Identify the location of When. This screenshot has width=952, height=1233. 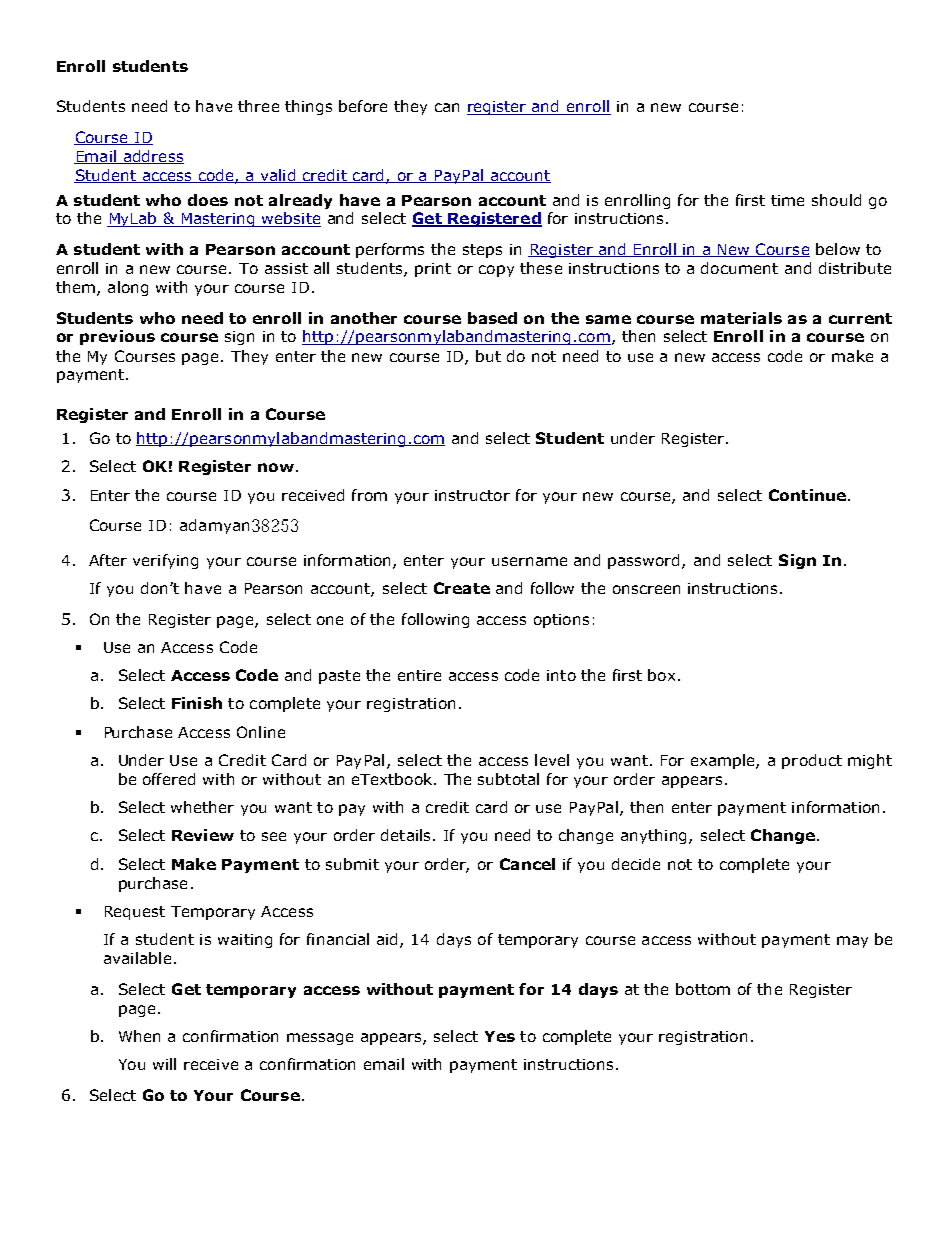
(139, 1036).
